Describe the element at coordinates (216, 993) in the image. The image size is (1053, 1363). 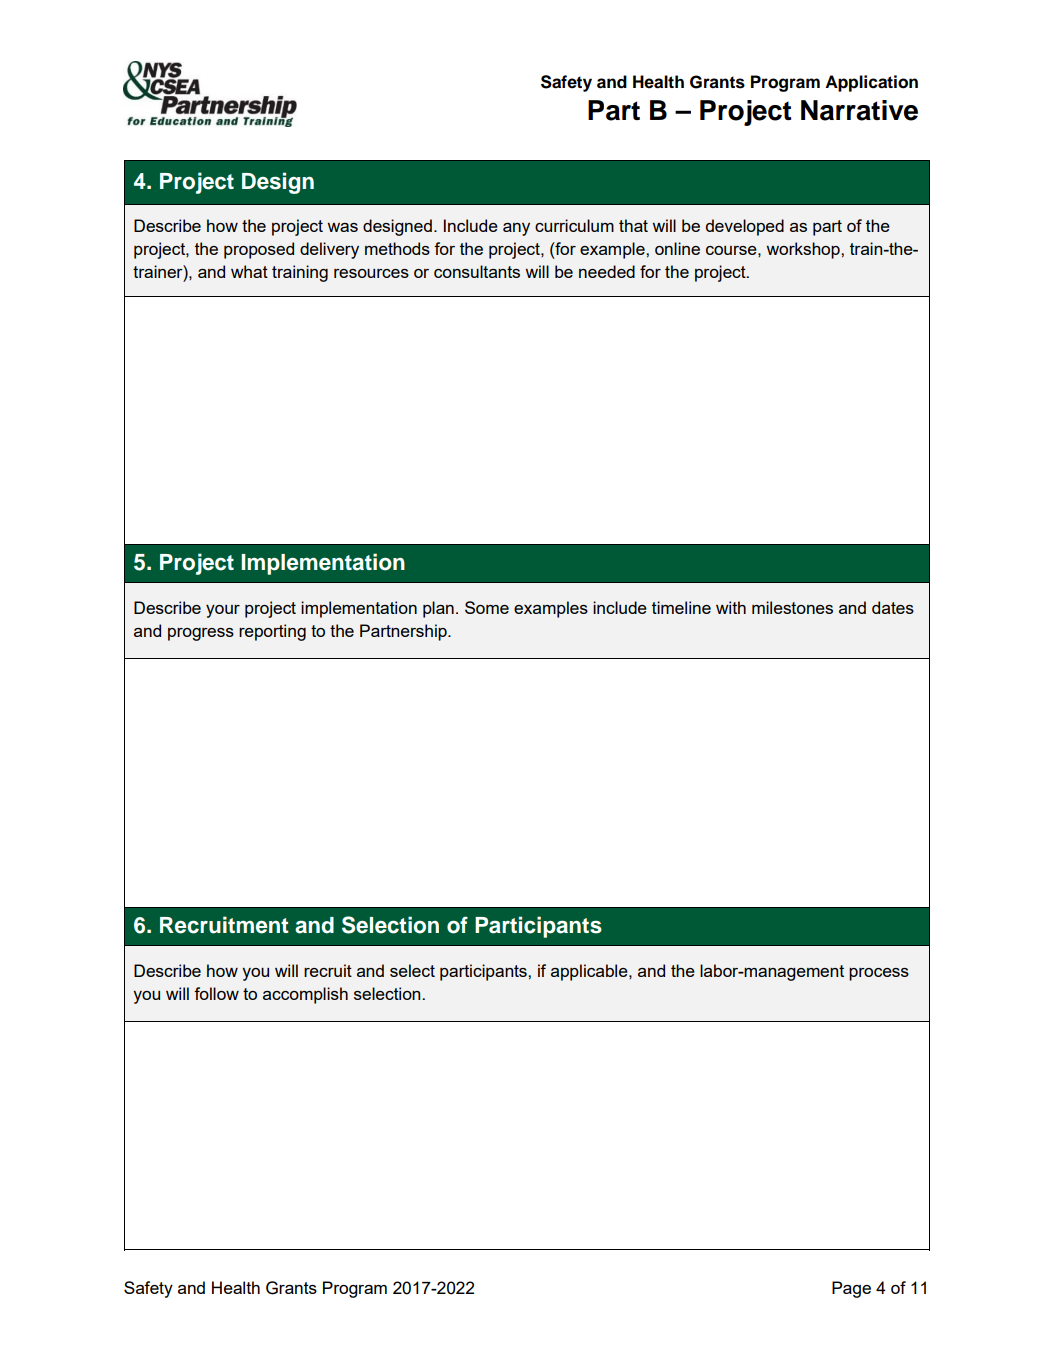
I see `follow` at that location.
